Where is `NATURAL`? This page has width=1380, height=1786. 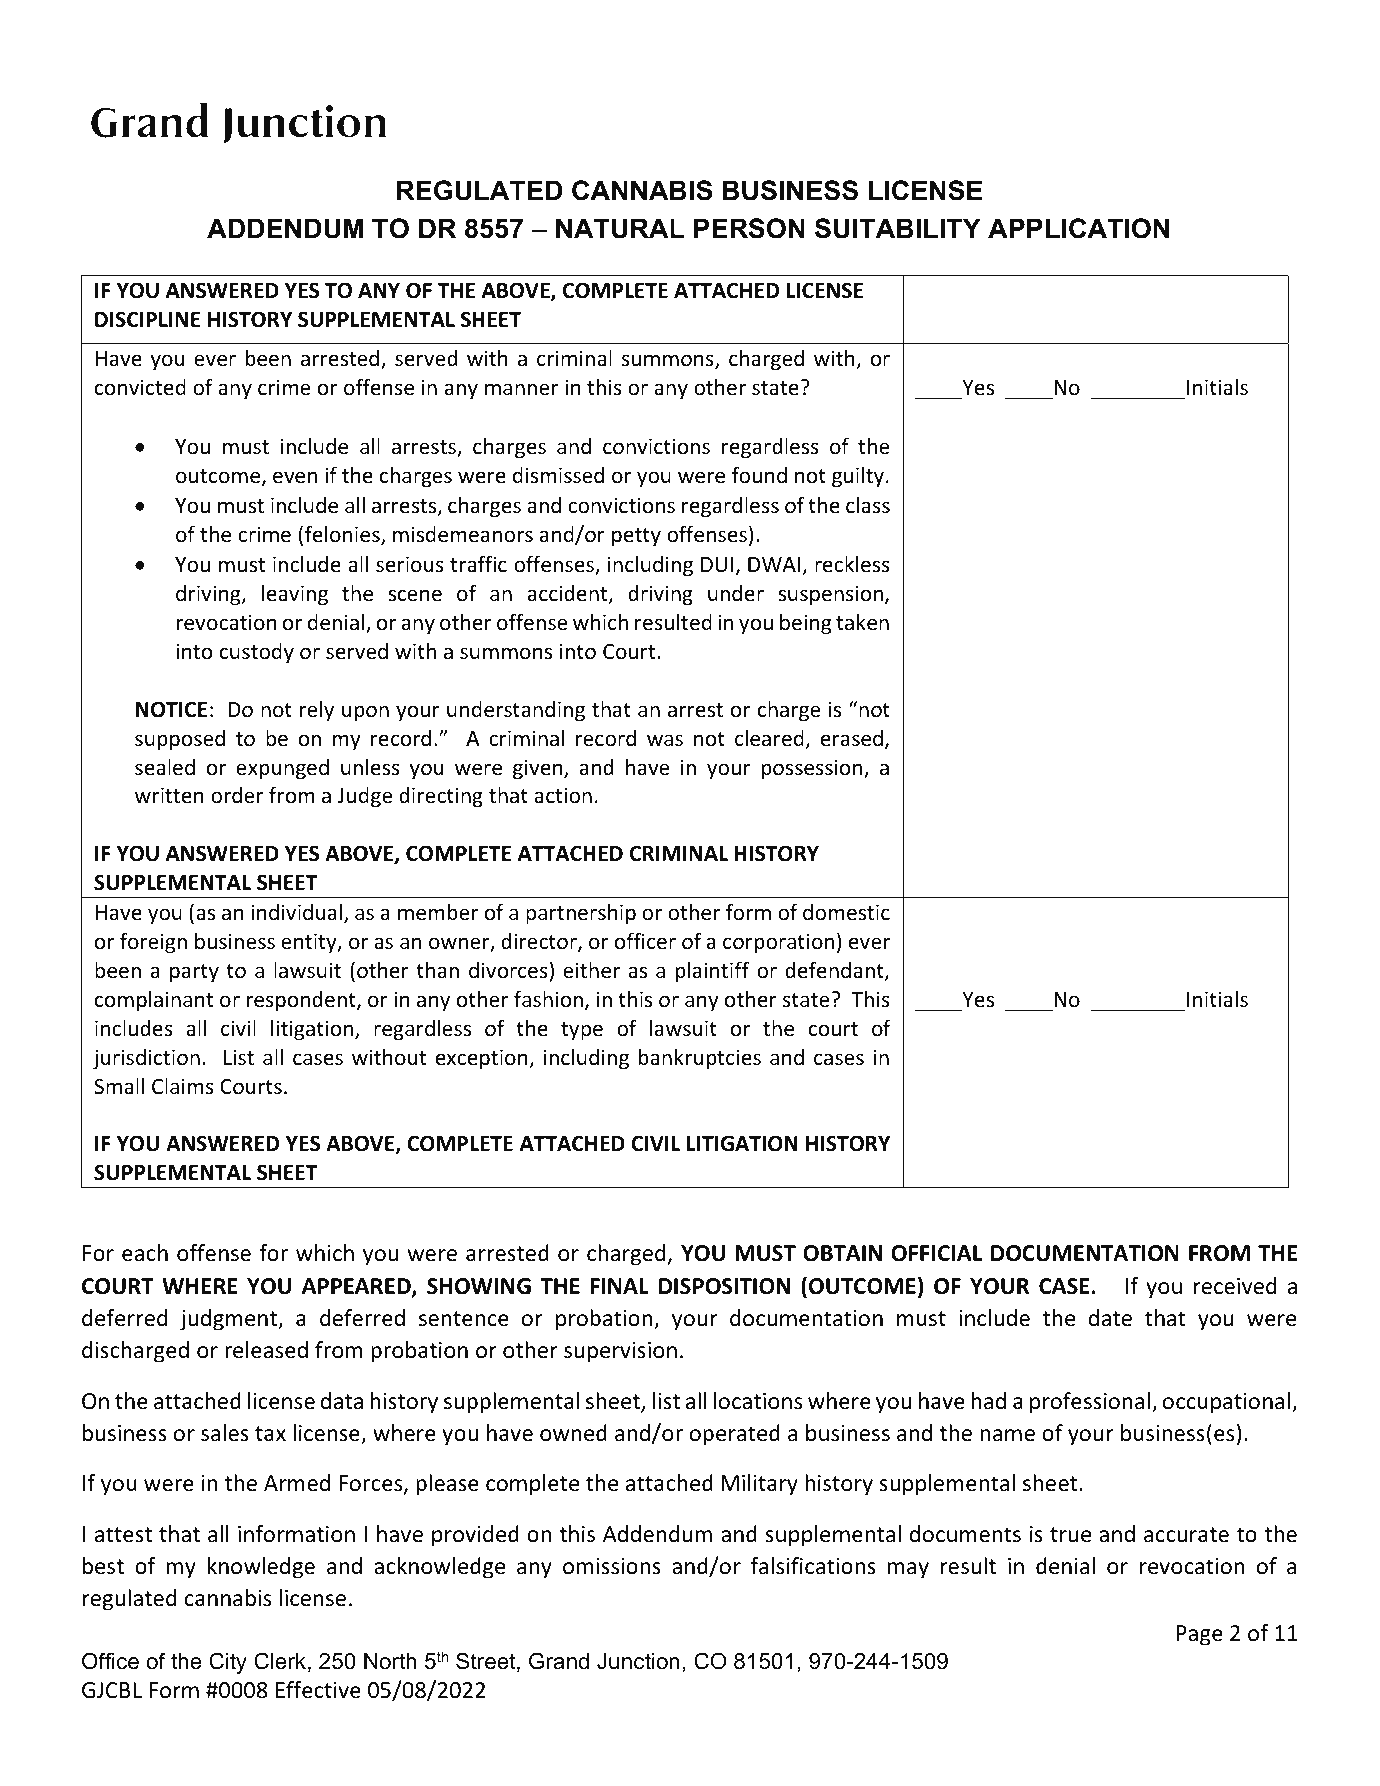 NATURAL is located at coordinates (620, 228).
